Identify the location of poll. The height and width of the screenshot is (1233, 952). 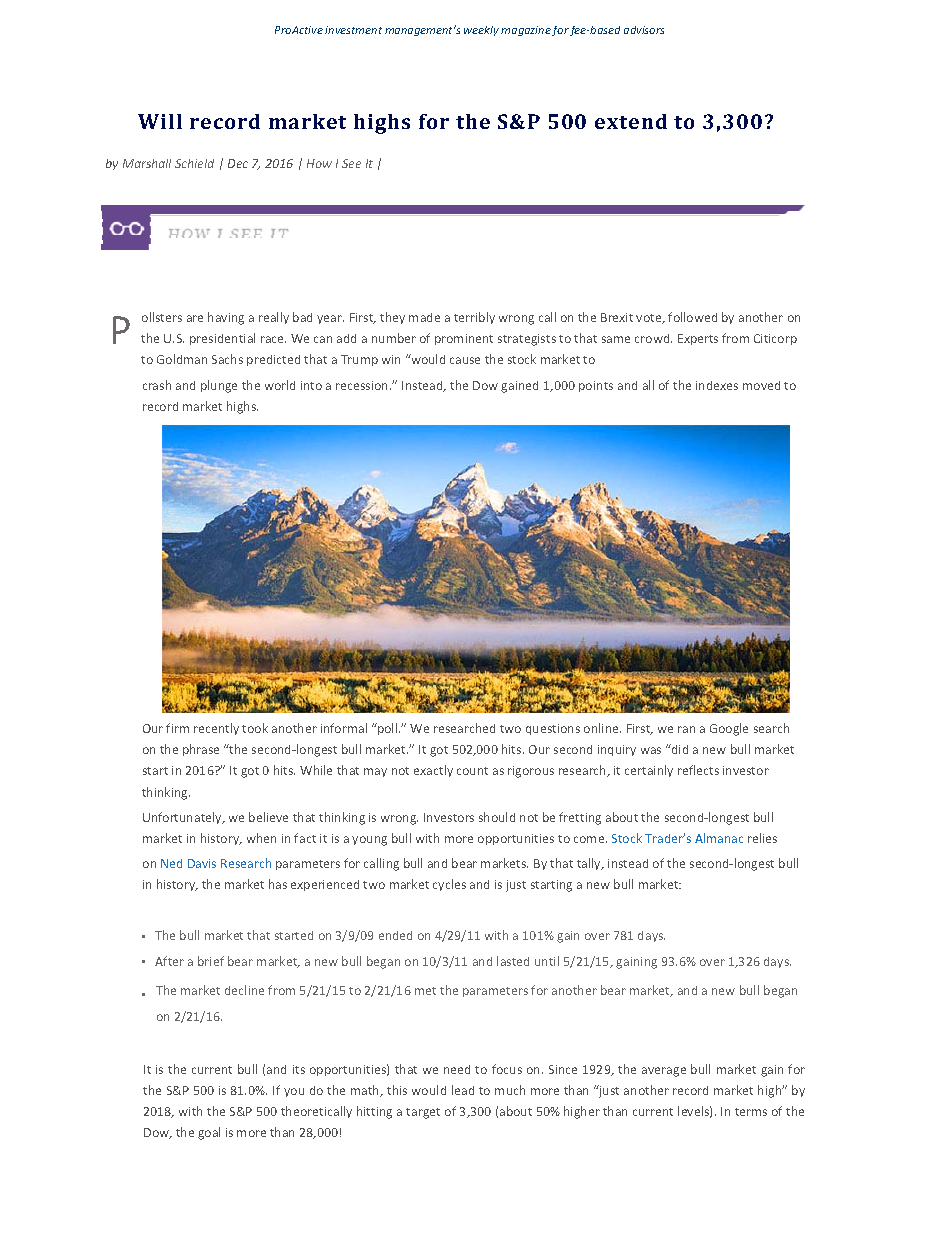
(388, 729).
